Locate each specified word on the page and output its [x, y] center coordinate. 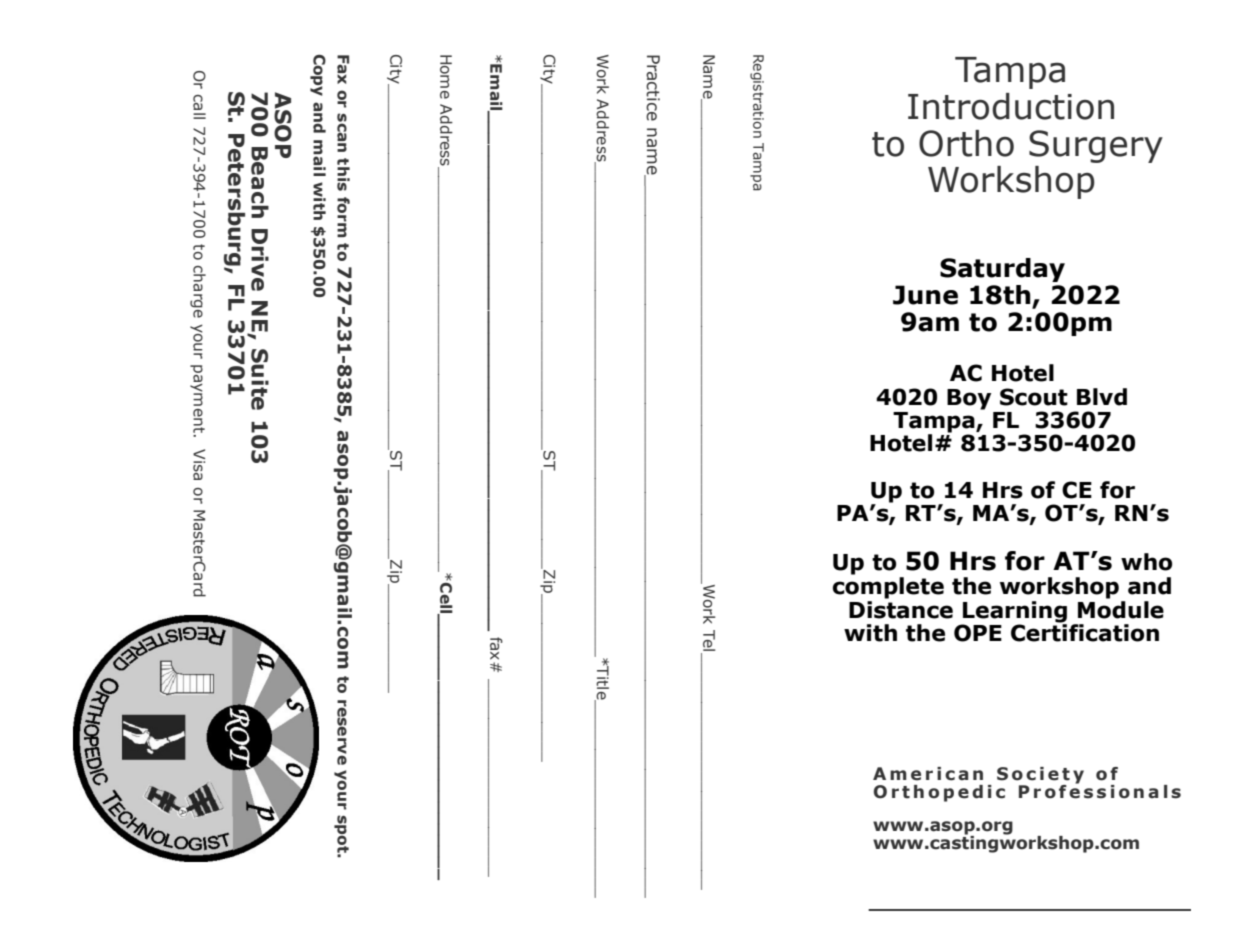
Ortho [966, 143]
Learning [1014, 613]
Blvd [1102, 397]
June [925, 295]
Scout [1034, 397]
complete [888, 588]
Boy [969, 399]
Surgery [1096, 146]
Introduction [1011, 106]
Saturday [1002, 270]
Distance [901, 608]
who [1146, 562]
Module [1121, 608]
